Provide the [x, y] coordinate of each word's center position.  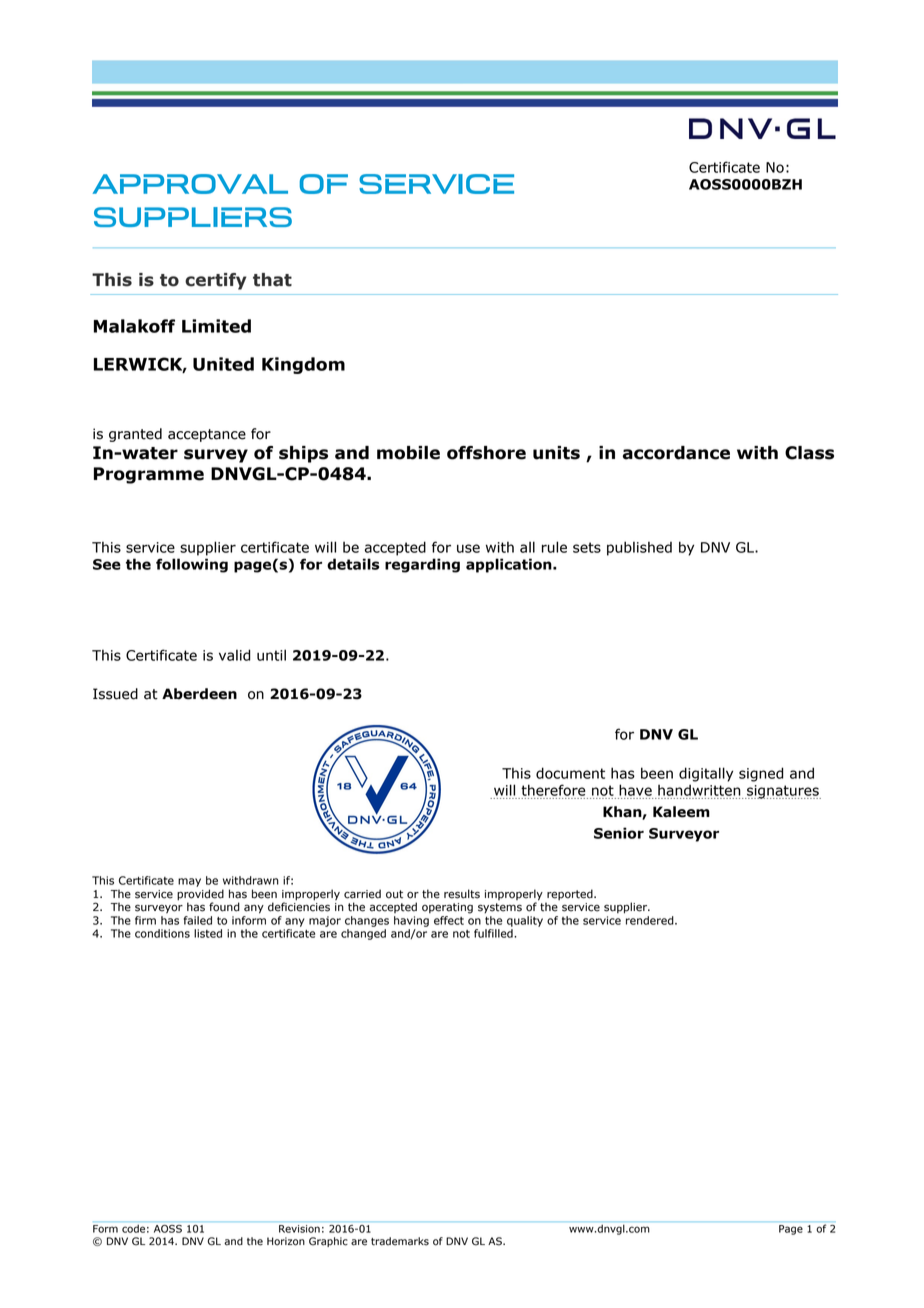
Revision [299, 1229]
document [570, 773]
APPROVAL [190, 184]
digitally [706, 774]
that [272, 280]
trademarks [400, 1241]
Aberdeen [199, 694]
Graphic [328, 1242]
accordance [676, 453]
